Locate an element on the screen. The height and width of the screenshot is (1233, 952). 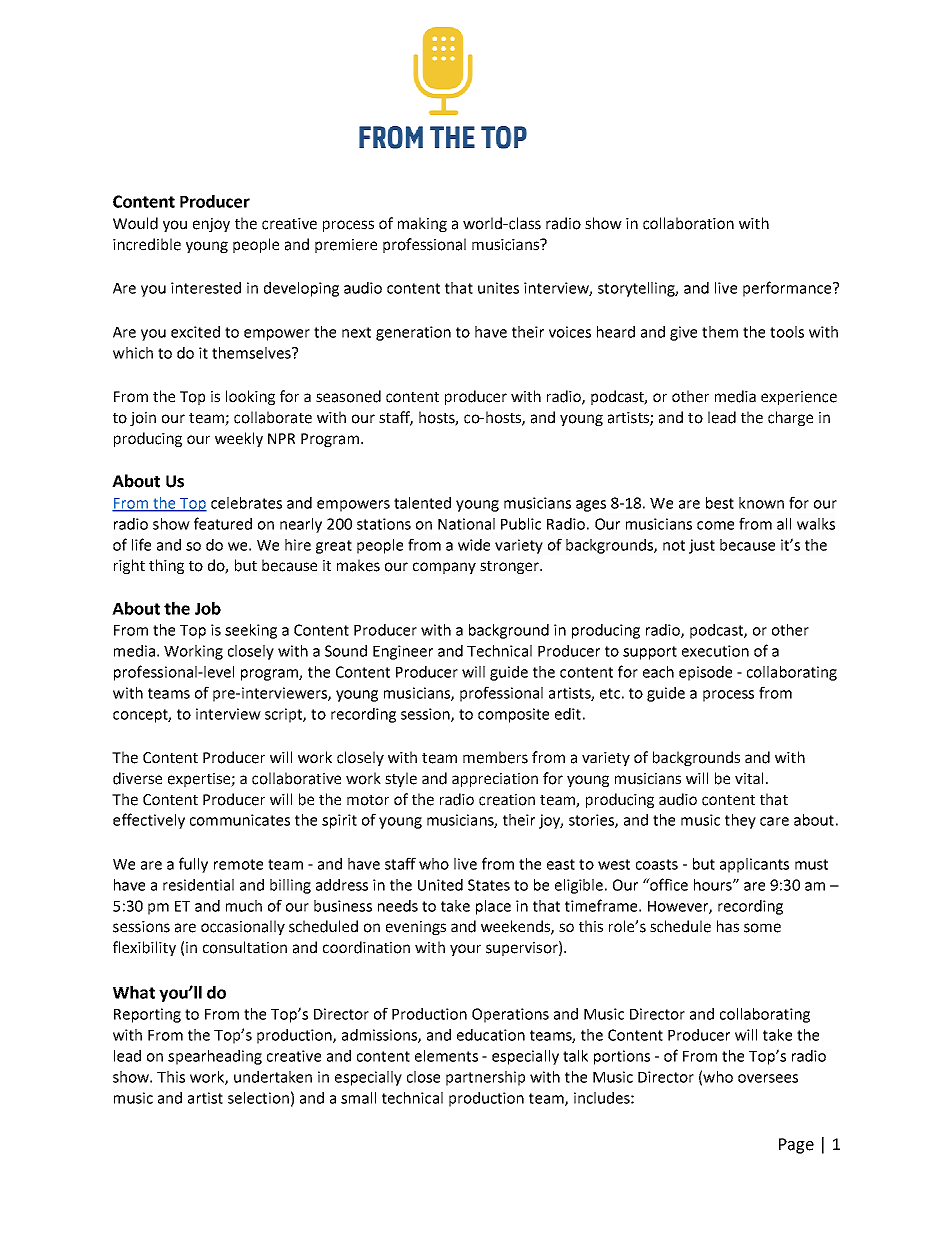
unites is located at coordinates (498, 288).
